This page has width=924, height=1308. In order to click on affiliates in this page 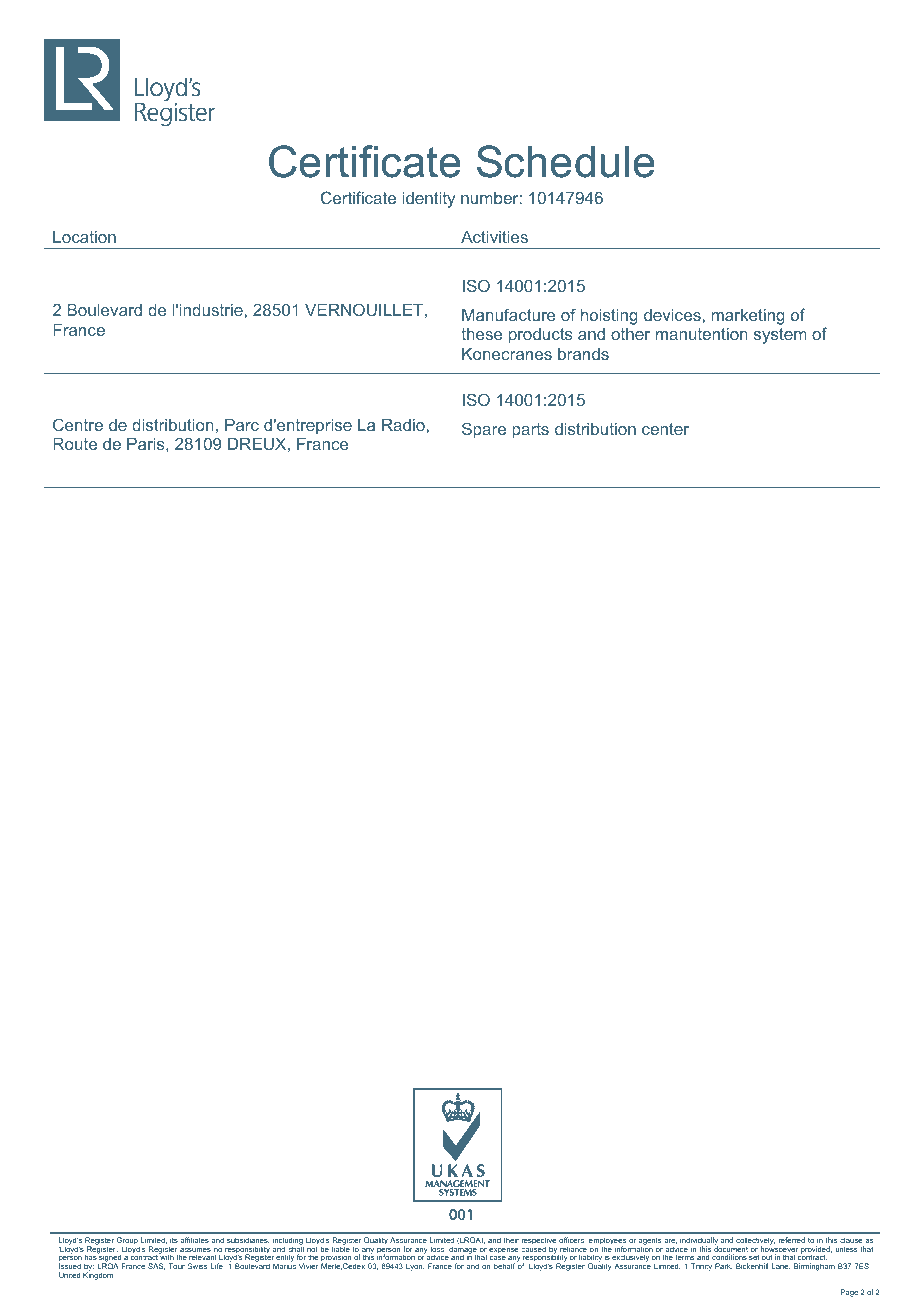, I will do `click(195, 1240)`.
